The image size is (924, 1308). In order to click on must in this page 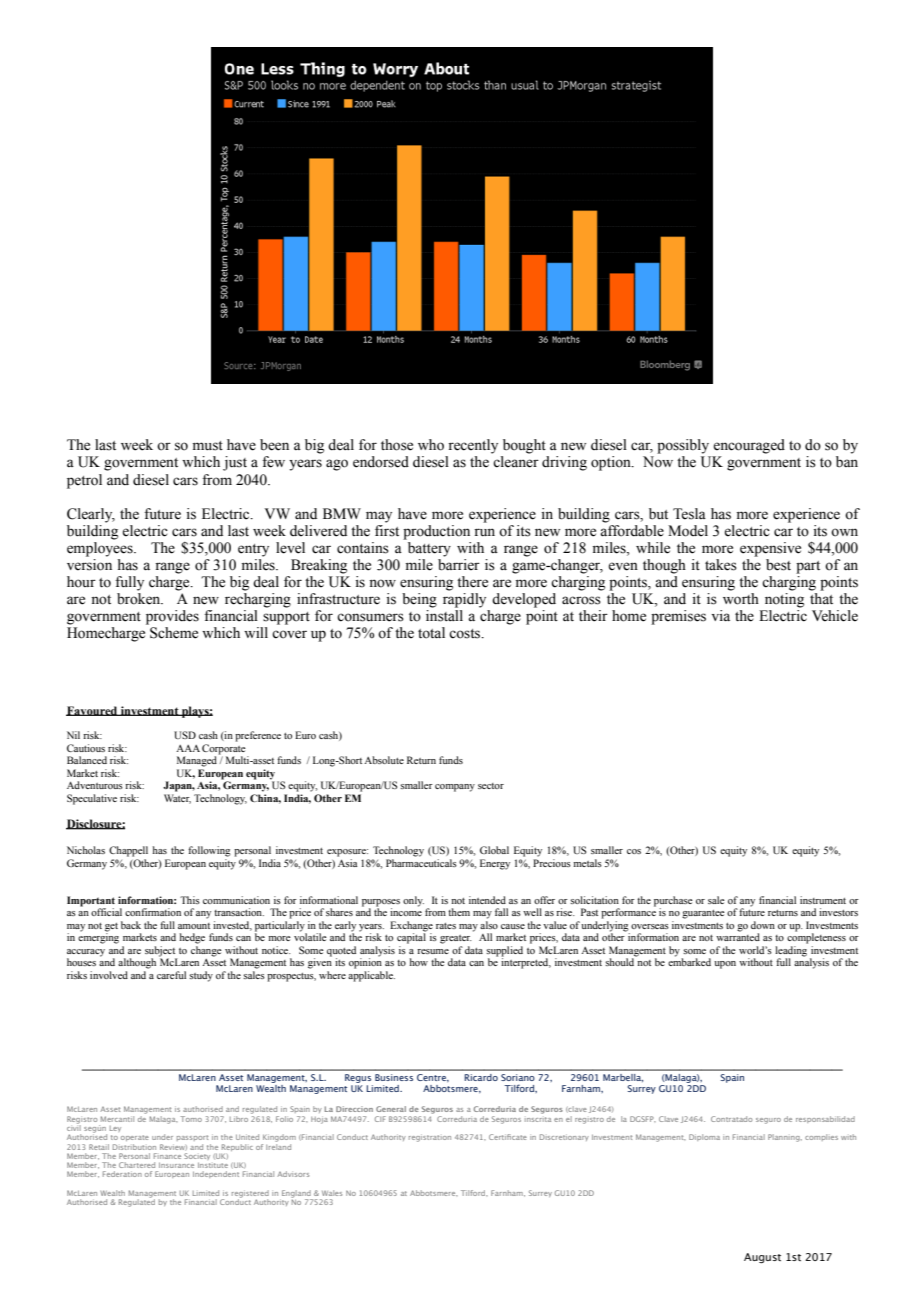, I will do `click(208, 446)`.
